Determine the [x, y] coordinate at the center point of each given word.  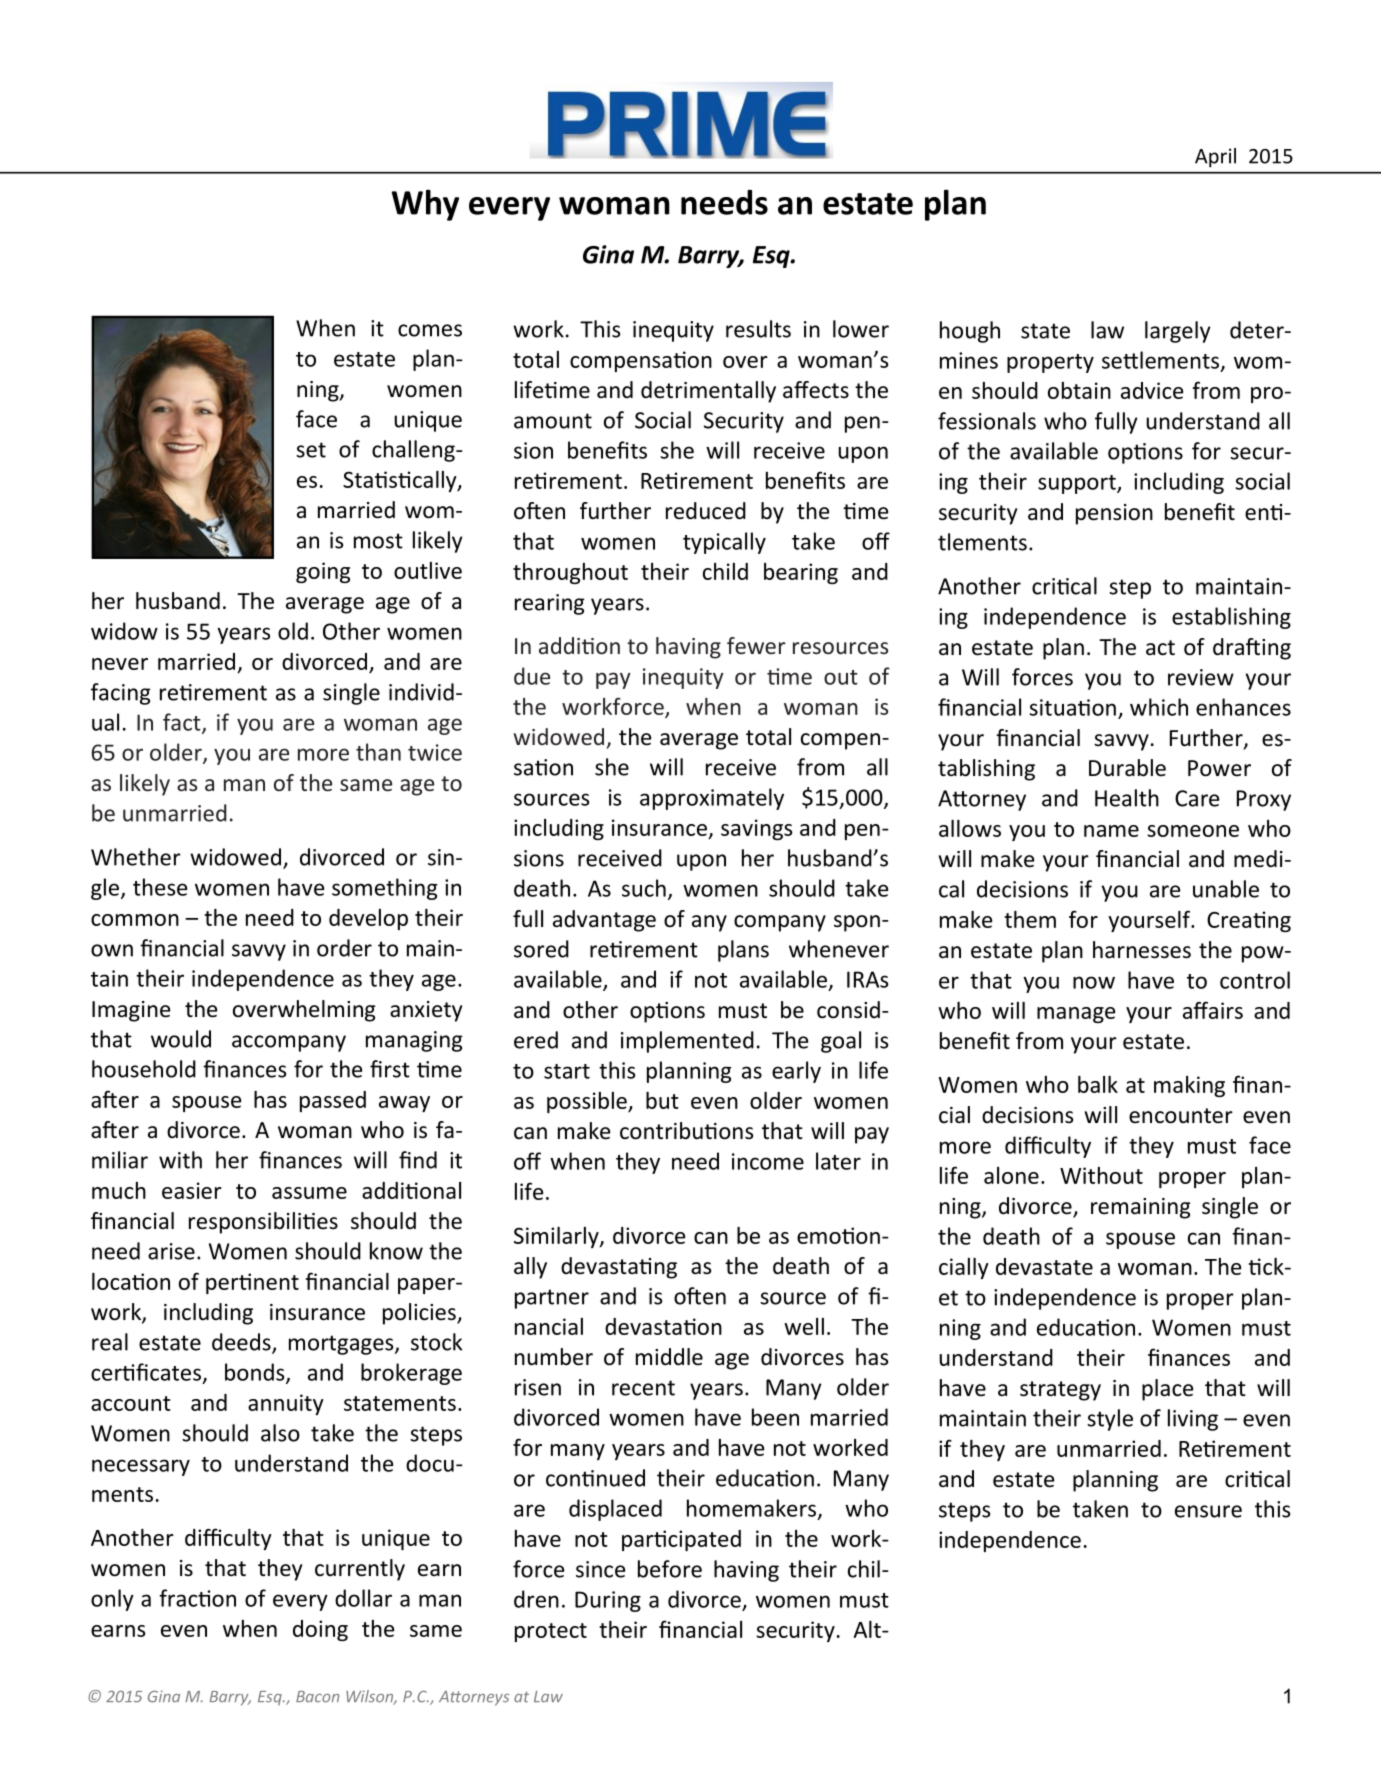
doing [320, 1630]
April [1215, 158]
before [670, 1569]
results [758, 329]
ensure [1208, 1511]
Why [425, 205]
